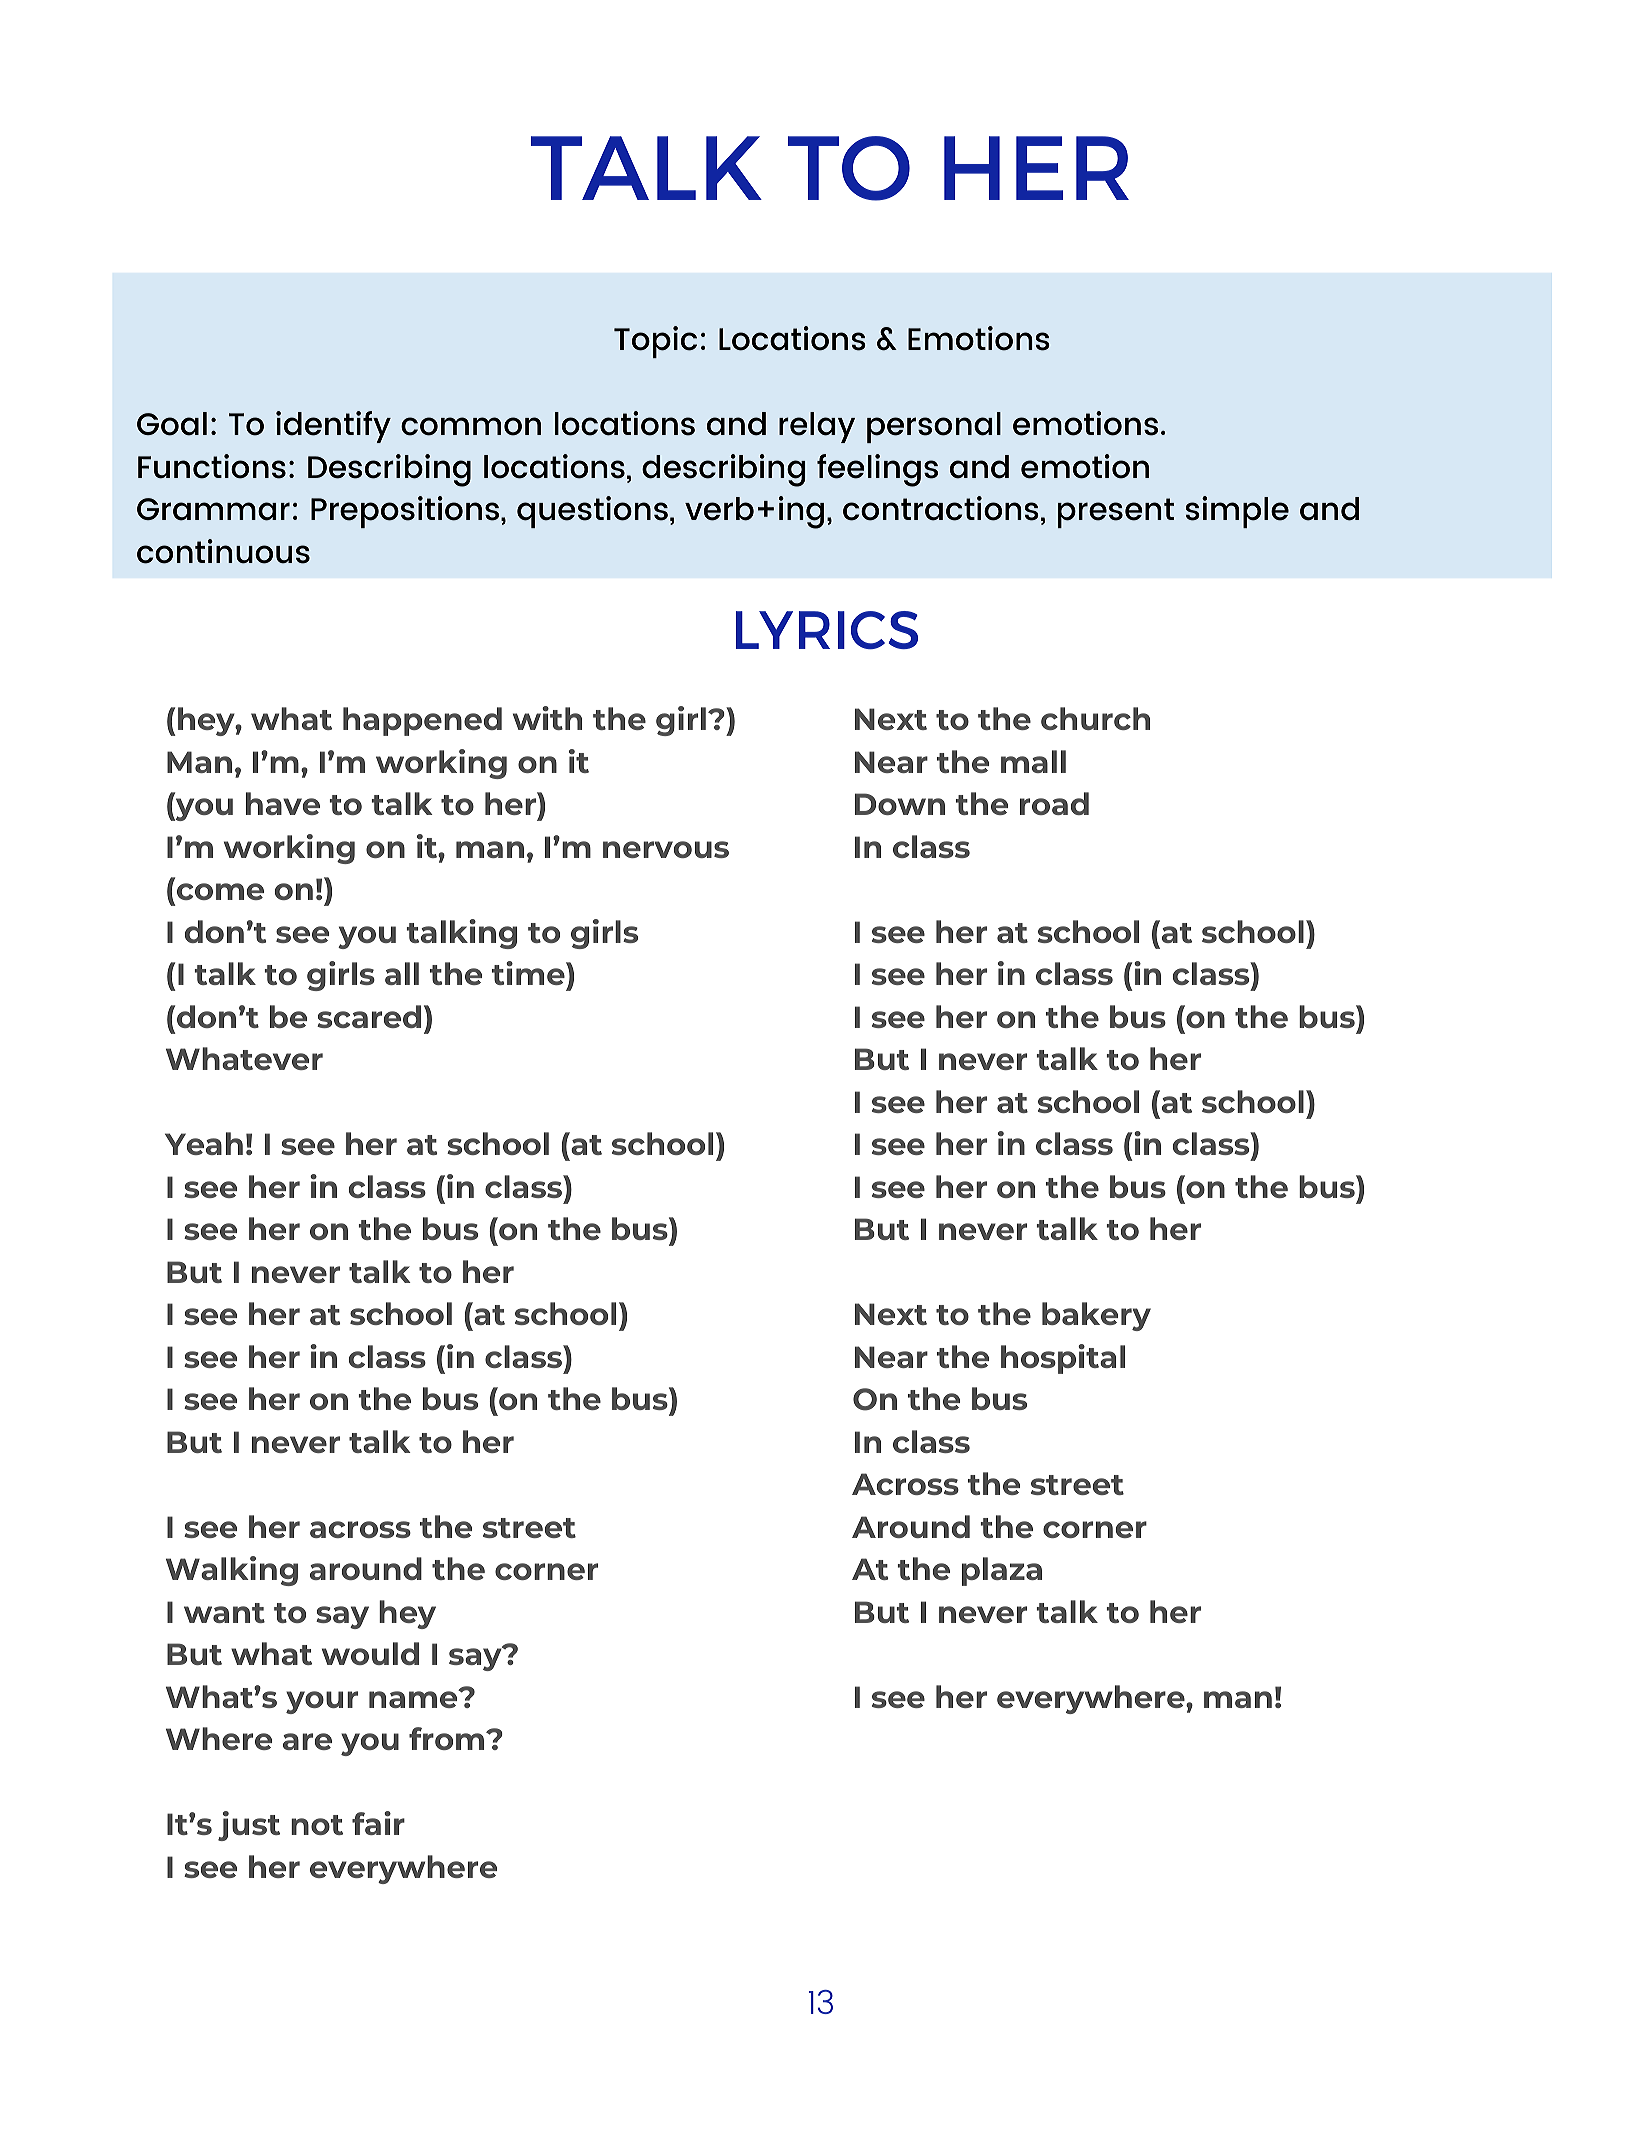 The height and width of the screenshot is (2138, 1652). What do you see at coordinates (317, 1825) in the screenshot?
I see `not` at bounding box center [317, 1825].
